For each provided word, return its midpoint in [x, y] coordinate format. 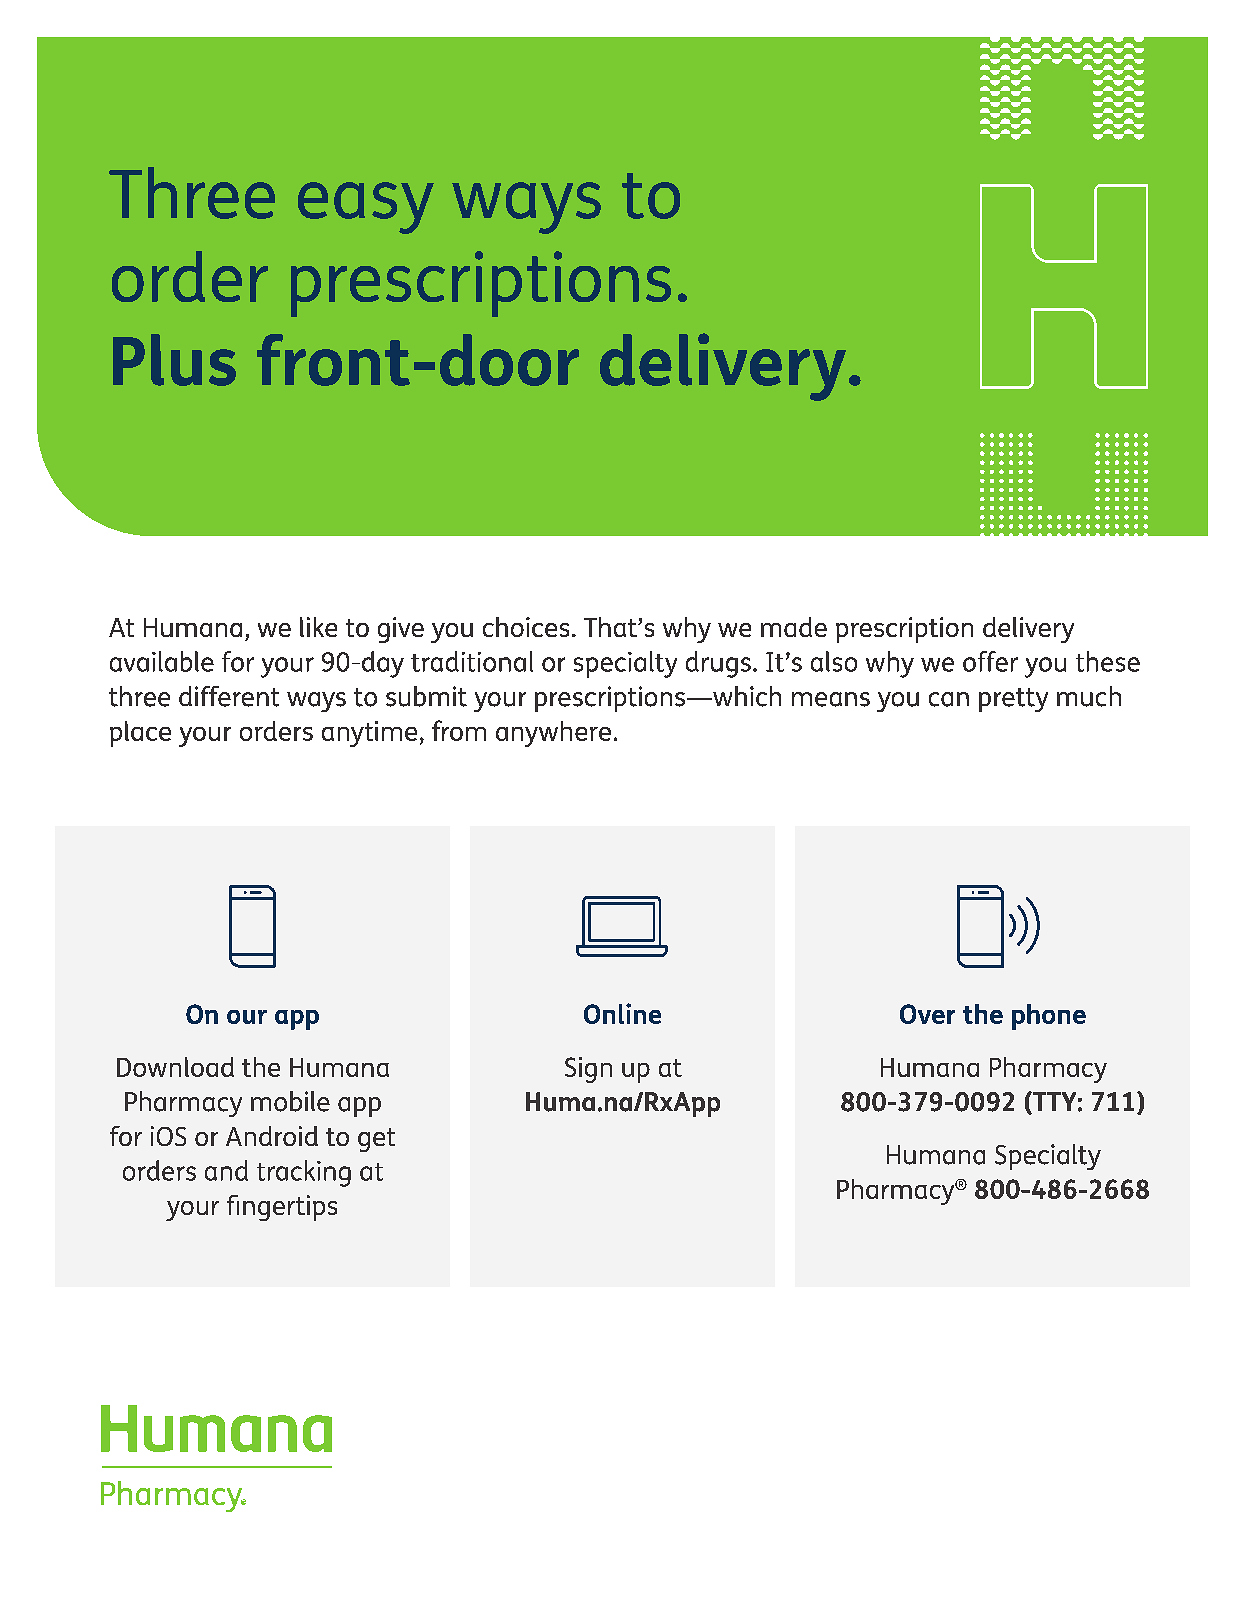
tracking [304, 1173]
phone [1049, 1017]
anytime [369, 734]
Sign [588, 1070]
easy [366, 208]
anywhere [553, 734]
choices [526, 627]
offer [990, 661]
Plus [174, 360]
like [318, 627]
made [794, 627]
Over [927, 1014]
